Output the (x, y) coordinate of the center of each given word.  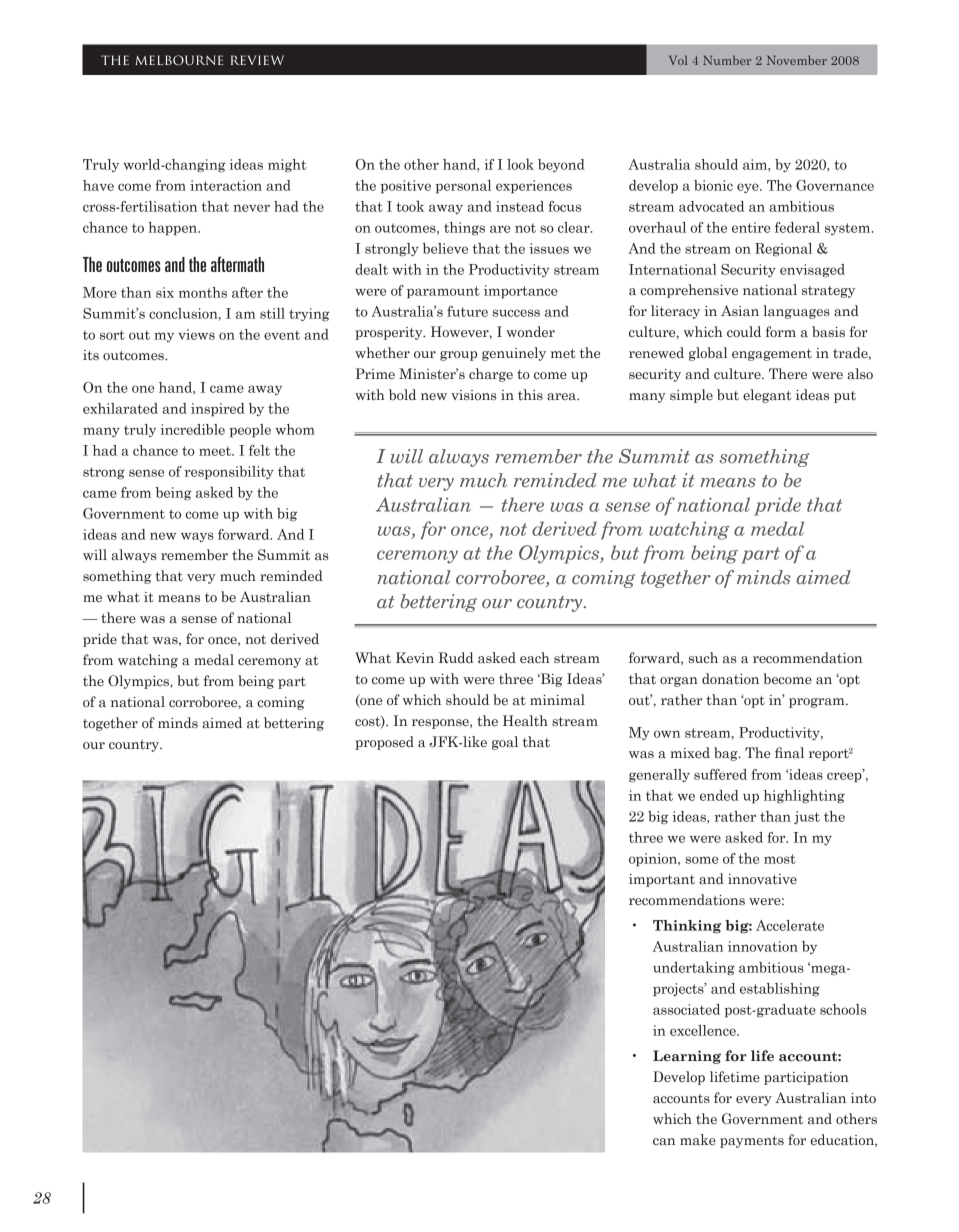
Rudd (455, 657)
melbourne (179, 60)
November (797, 60)
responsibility (229, 473)
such (703, 657)
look (520, 164)
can (664, 1141)
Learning (687, 1057)
